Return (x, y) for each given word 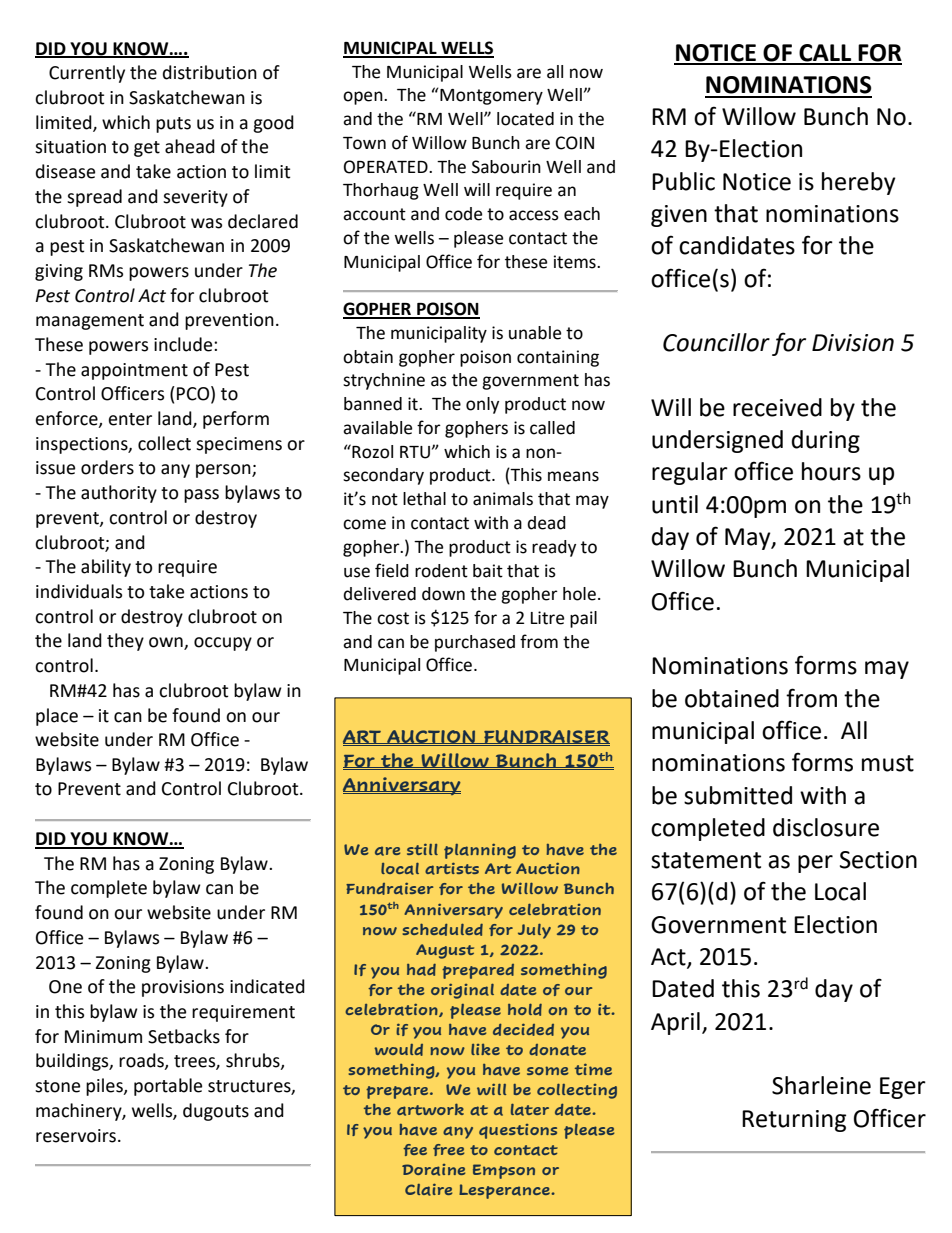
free (448, 1150)
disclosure (826, 827)
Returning (794, 1121)
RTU (415, 452)
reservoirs (77, 1136)
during (826, 441)
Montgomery (490, 96)
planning (480, 851)
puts (173, 125)
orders (107, 467)
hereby (859, 183)
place (57, 717)
